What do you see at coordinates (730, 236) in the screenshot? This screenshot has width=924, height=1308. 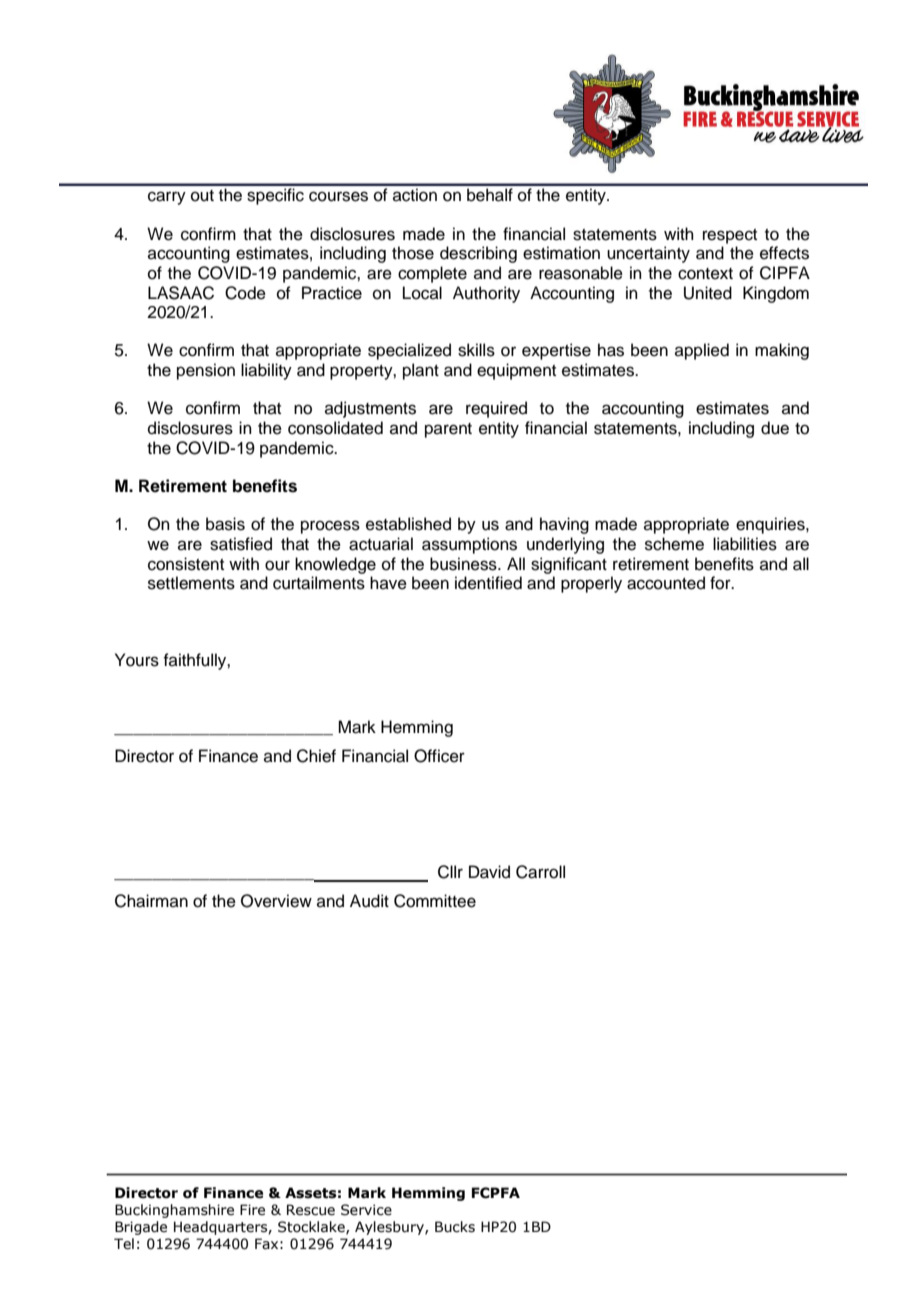 I see `respect` at bounding box center [730, 236].
